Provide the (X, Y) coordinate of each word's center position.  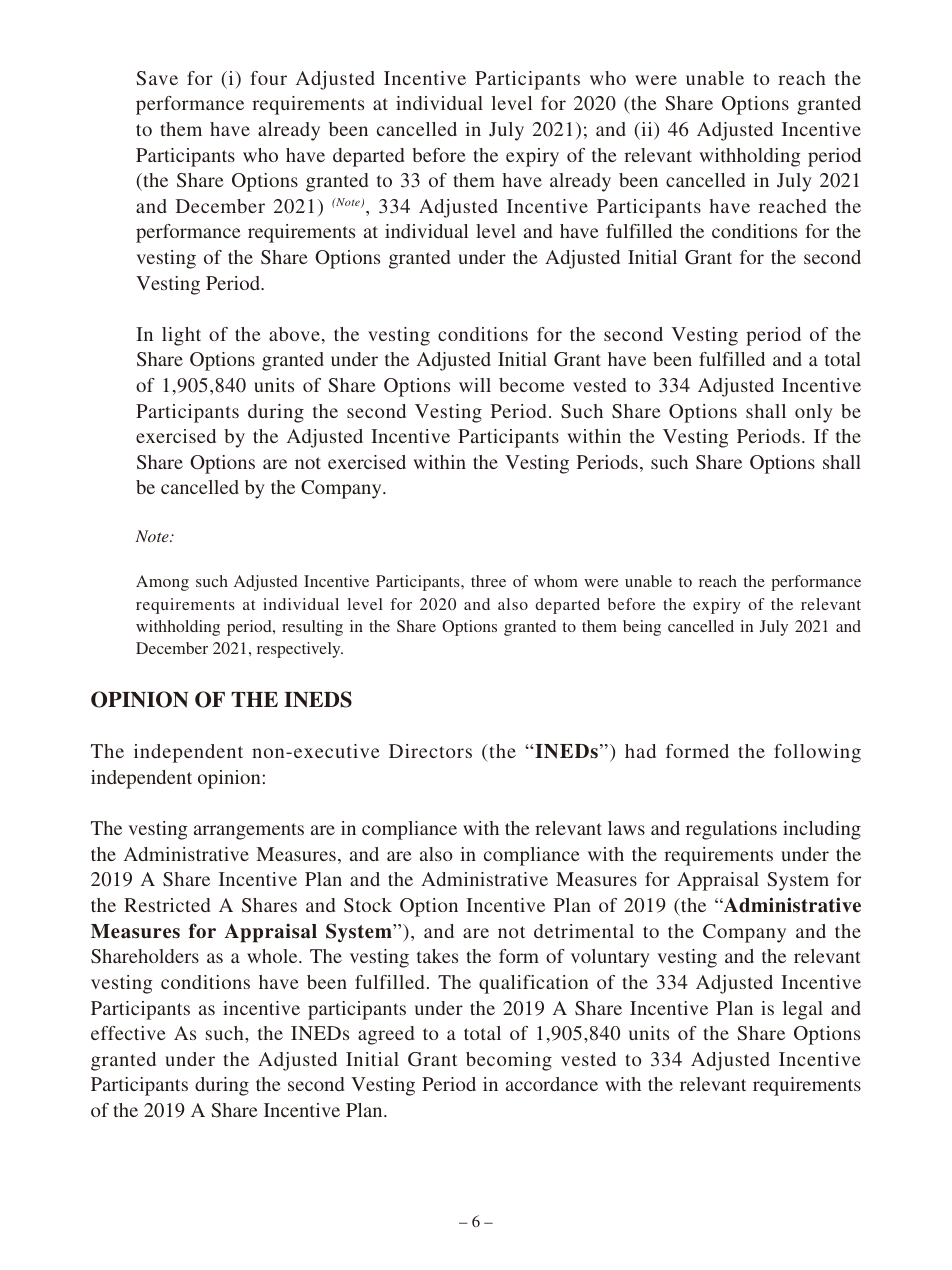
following (817, 753)
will (475, 385)
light (181, 336)
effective (128, 1033)
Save (157, 78)
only (814, 413)
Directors (430, 751)
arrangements (249, 831)
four (269, 78)
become (531, 385)
